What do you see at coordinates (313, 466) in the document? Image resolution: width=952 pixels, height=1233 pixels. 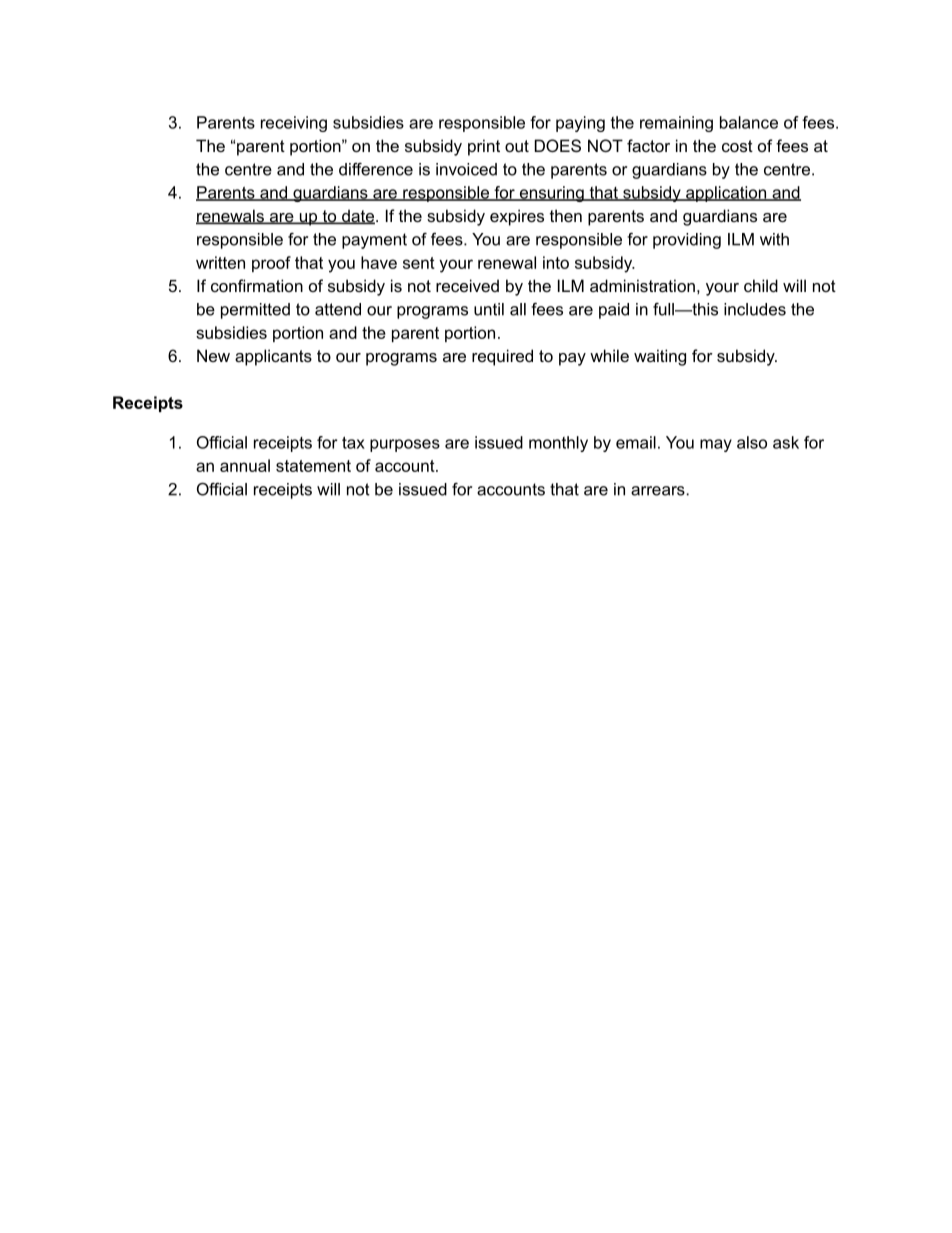 I see `statement` at bounding box center [313, 466].
